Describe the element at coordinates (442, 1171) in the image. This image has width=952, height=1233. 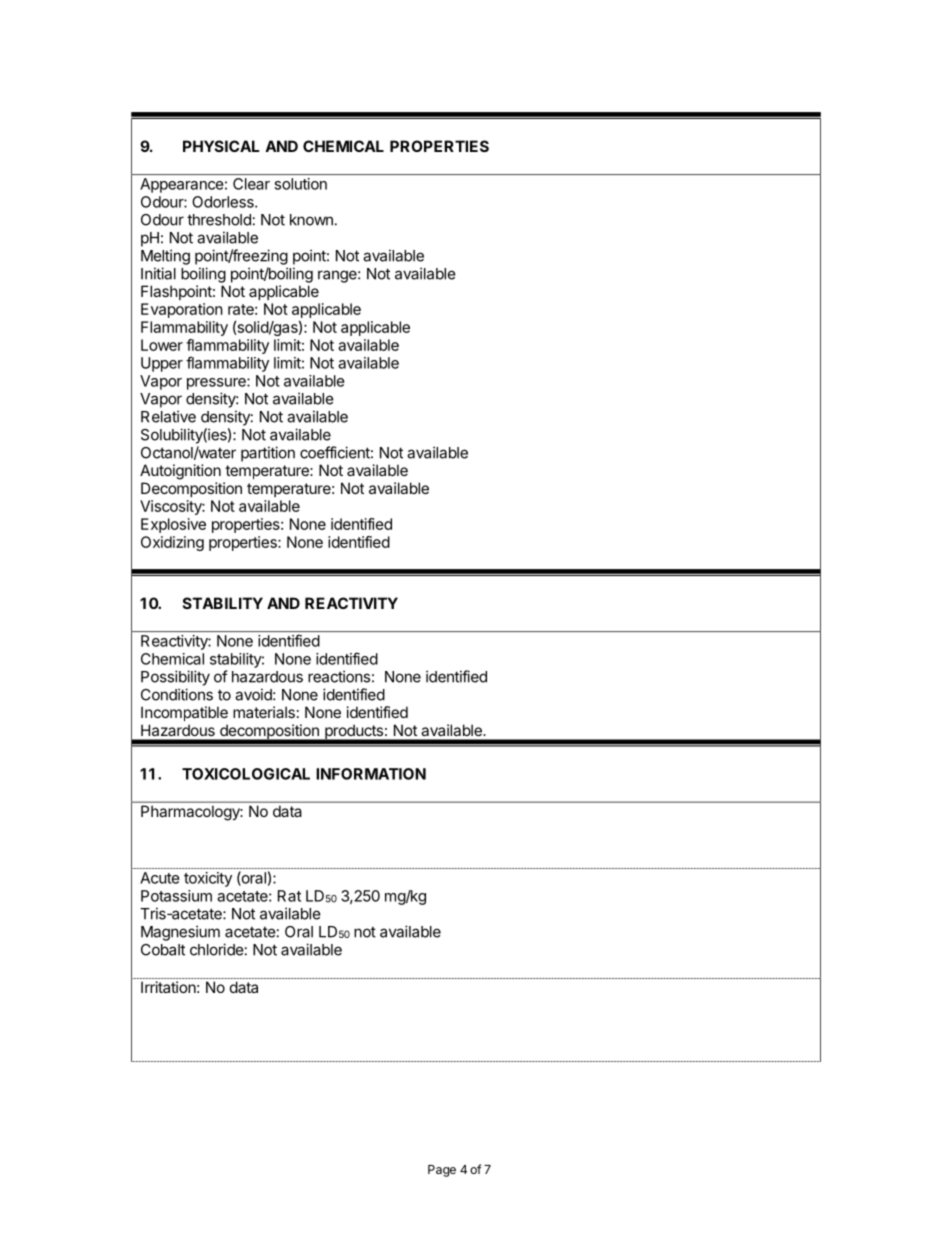
I see `Page` at that location.
